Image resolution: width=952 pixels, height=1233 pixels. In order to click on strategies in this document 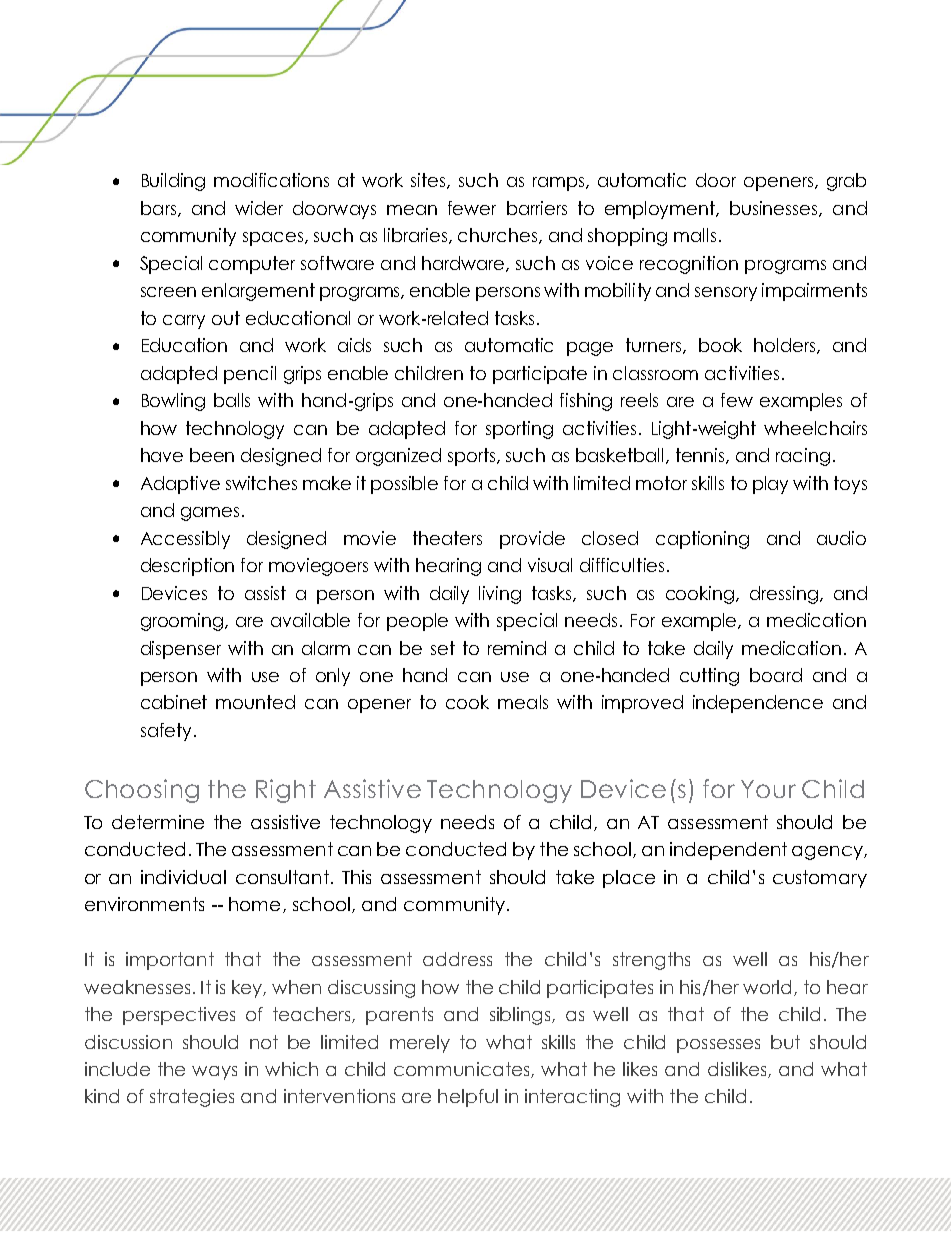, I will do `click(192, 1098)`.
